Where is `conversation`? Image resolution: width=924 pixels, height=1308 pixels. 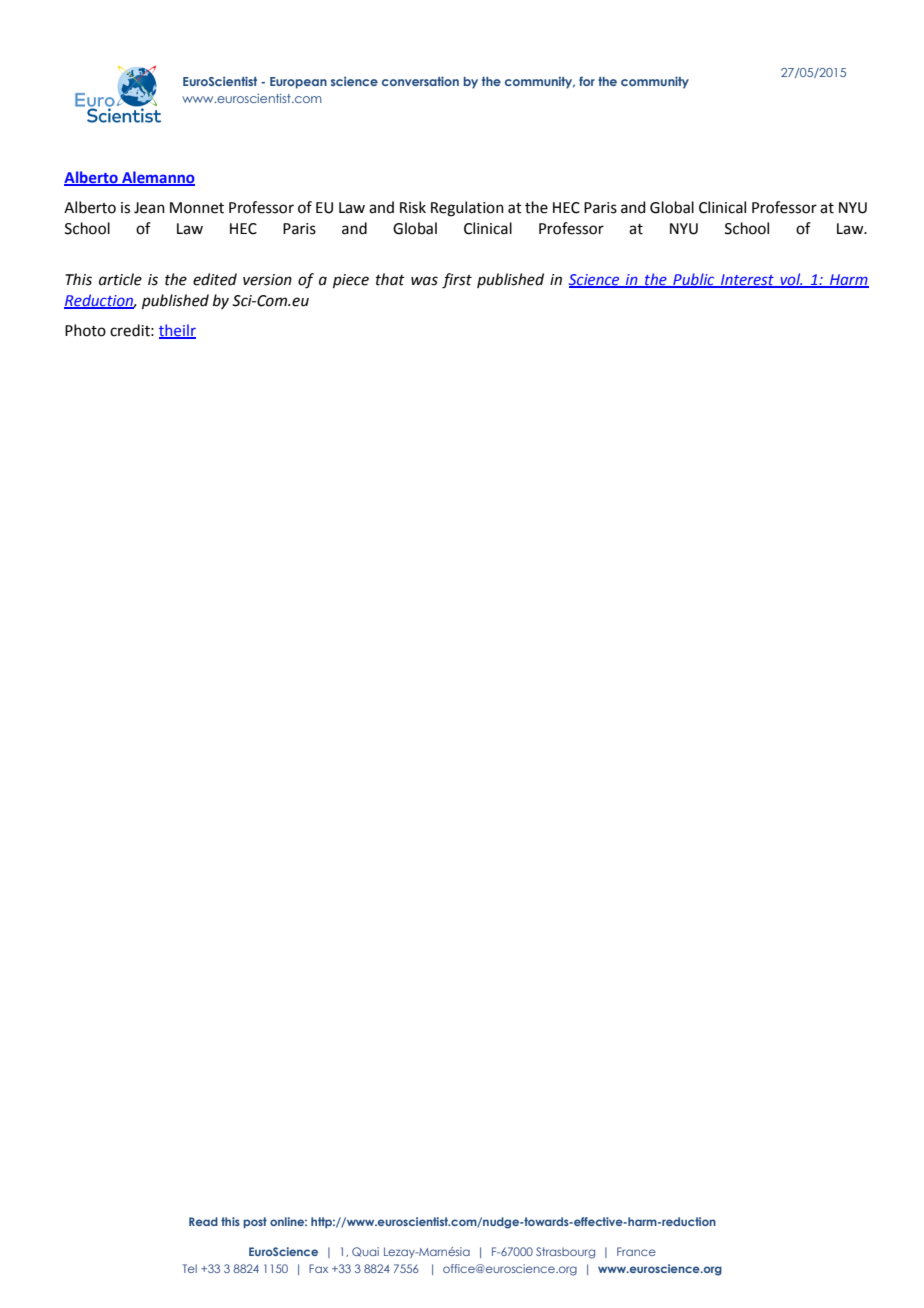 conversation is located at coordinates (420, 81).
